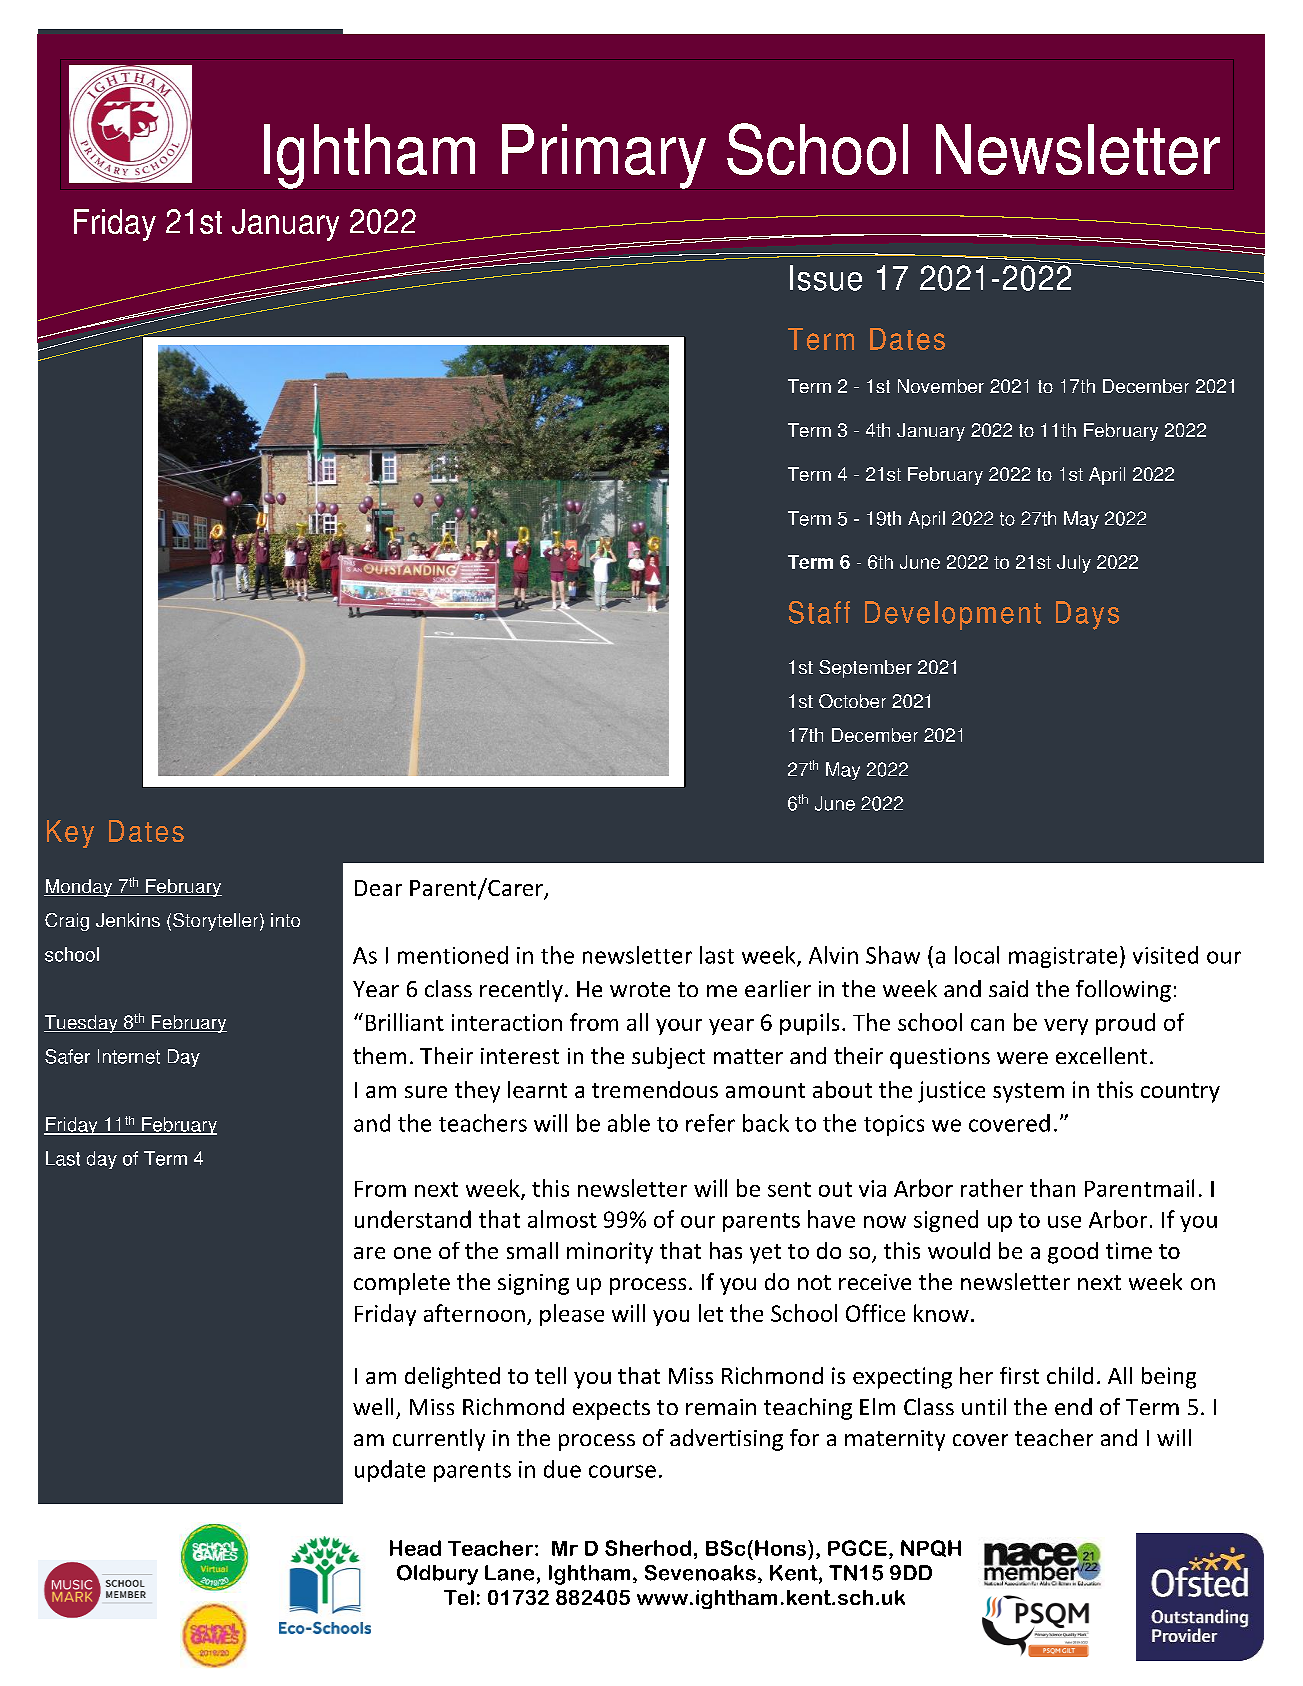 The image size is (1303, 1686). I want to click on update, so click(390, 1471).
